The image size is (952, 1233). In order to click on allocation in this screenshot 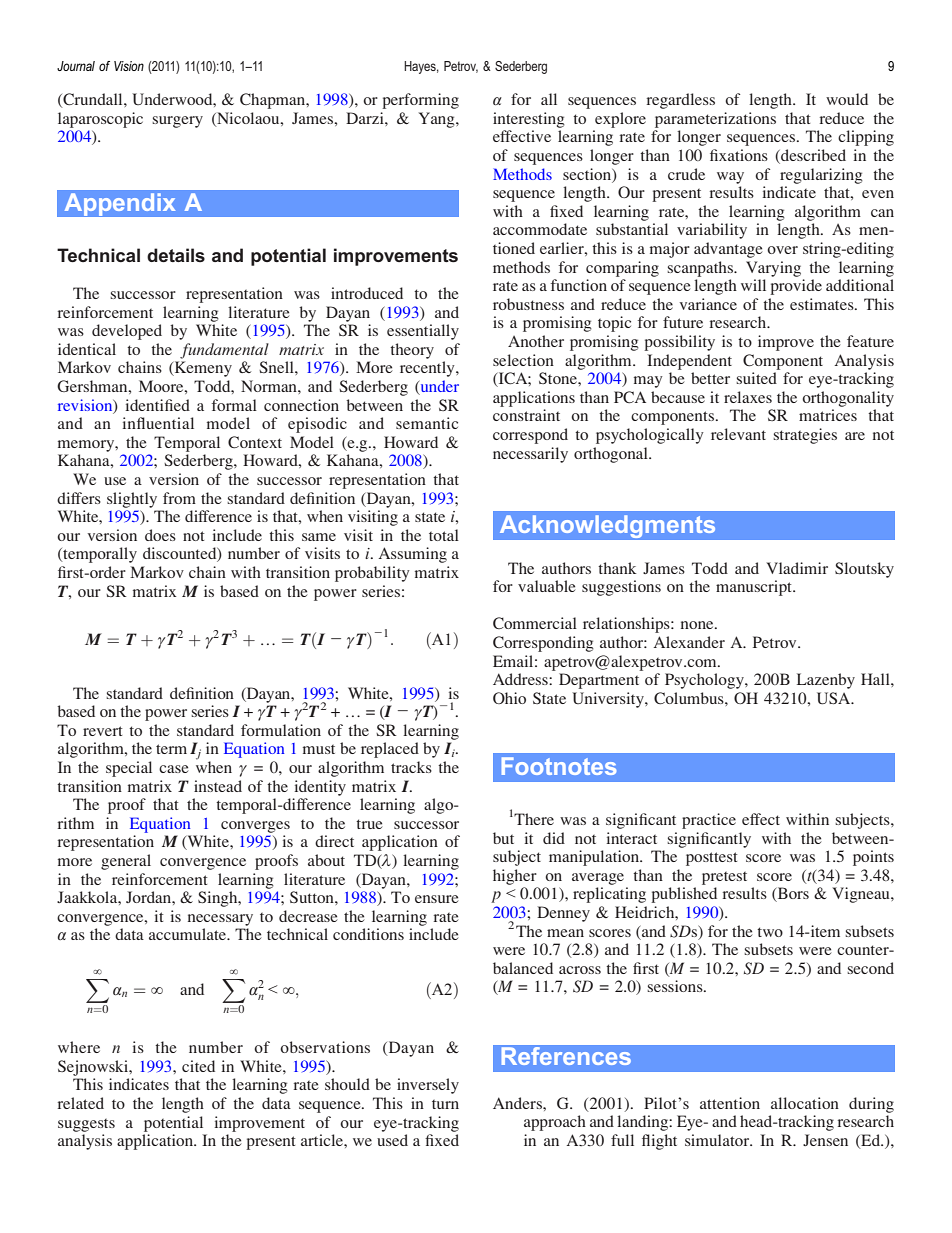, I will do `click(805, 1103)`.
